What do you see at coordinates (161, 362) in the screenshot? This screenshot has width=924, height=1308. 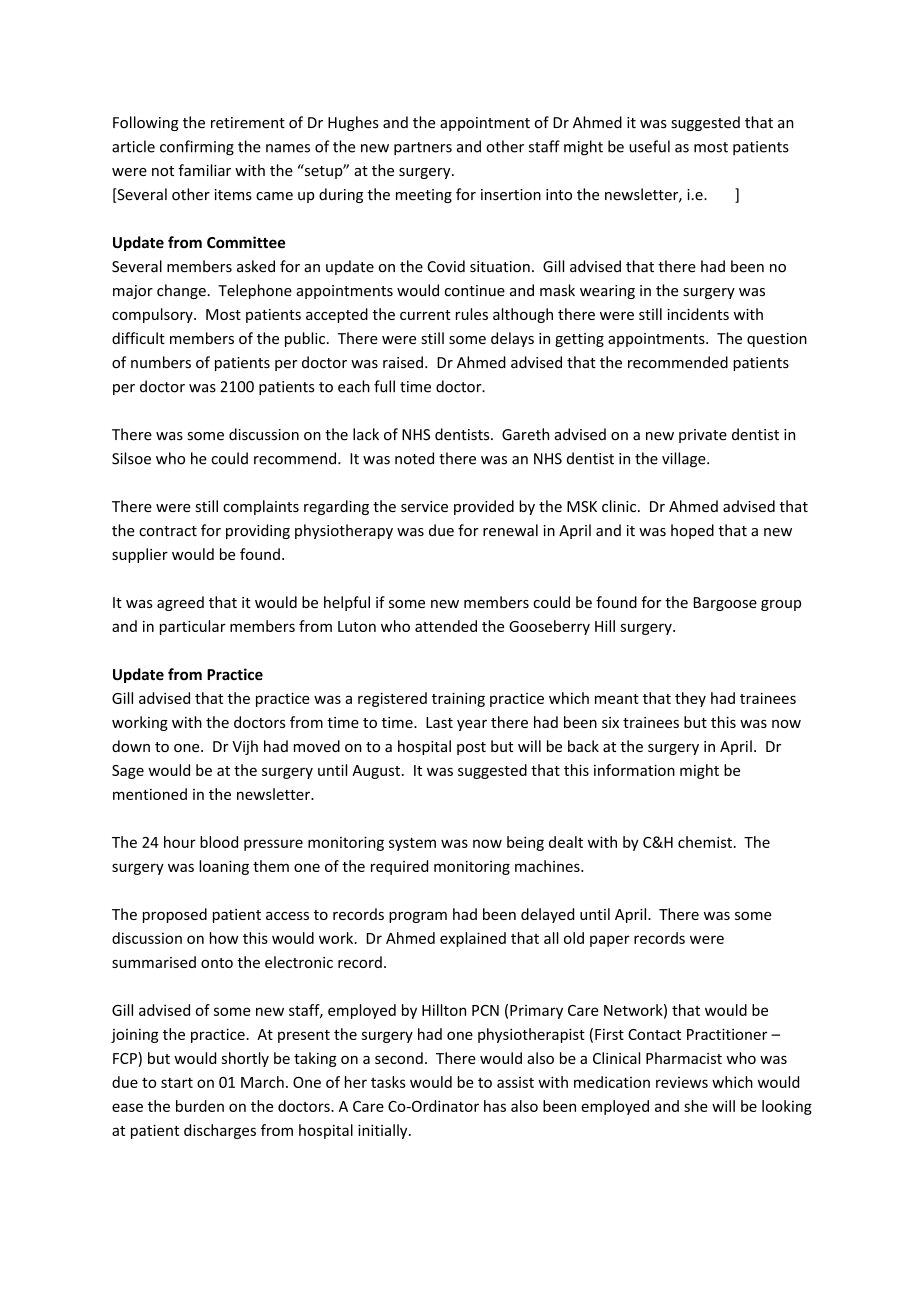 I see `numbers` at bounding box center [161, 362].
